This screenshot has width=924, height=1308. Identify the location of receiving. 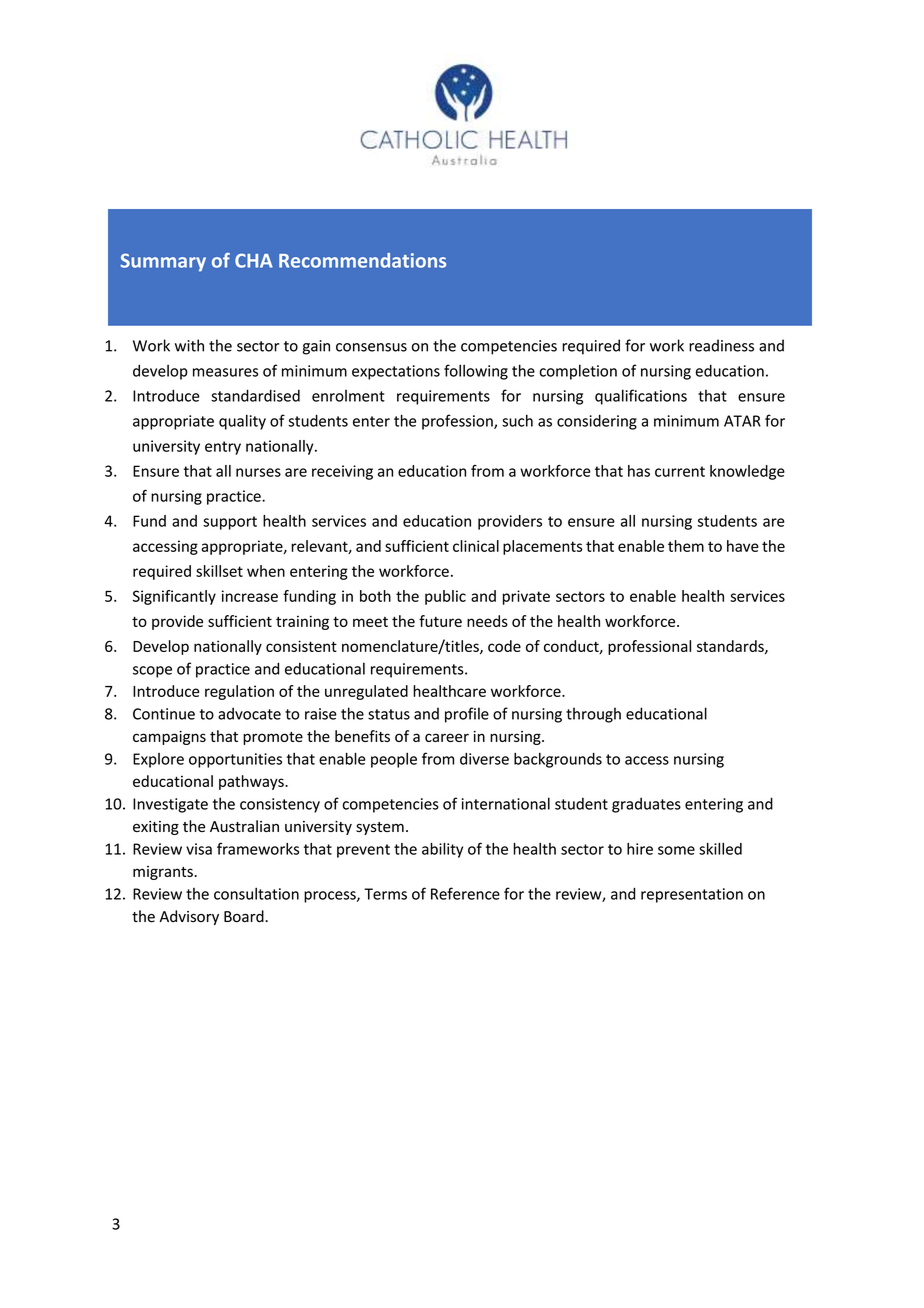
(342, 472).
